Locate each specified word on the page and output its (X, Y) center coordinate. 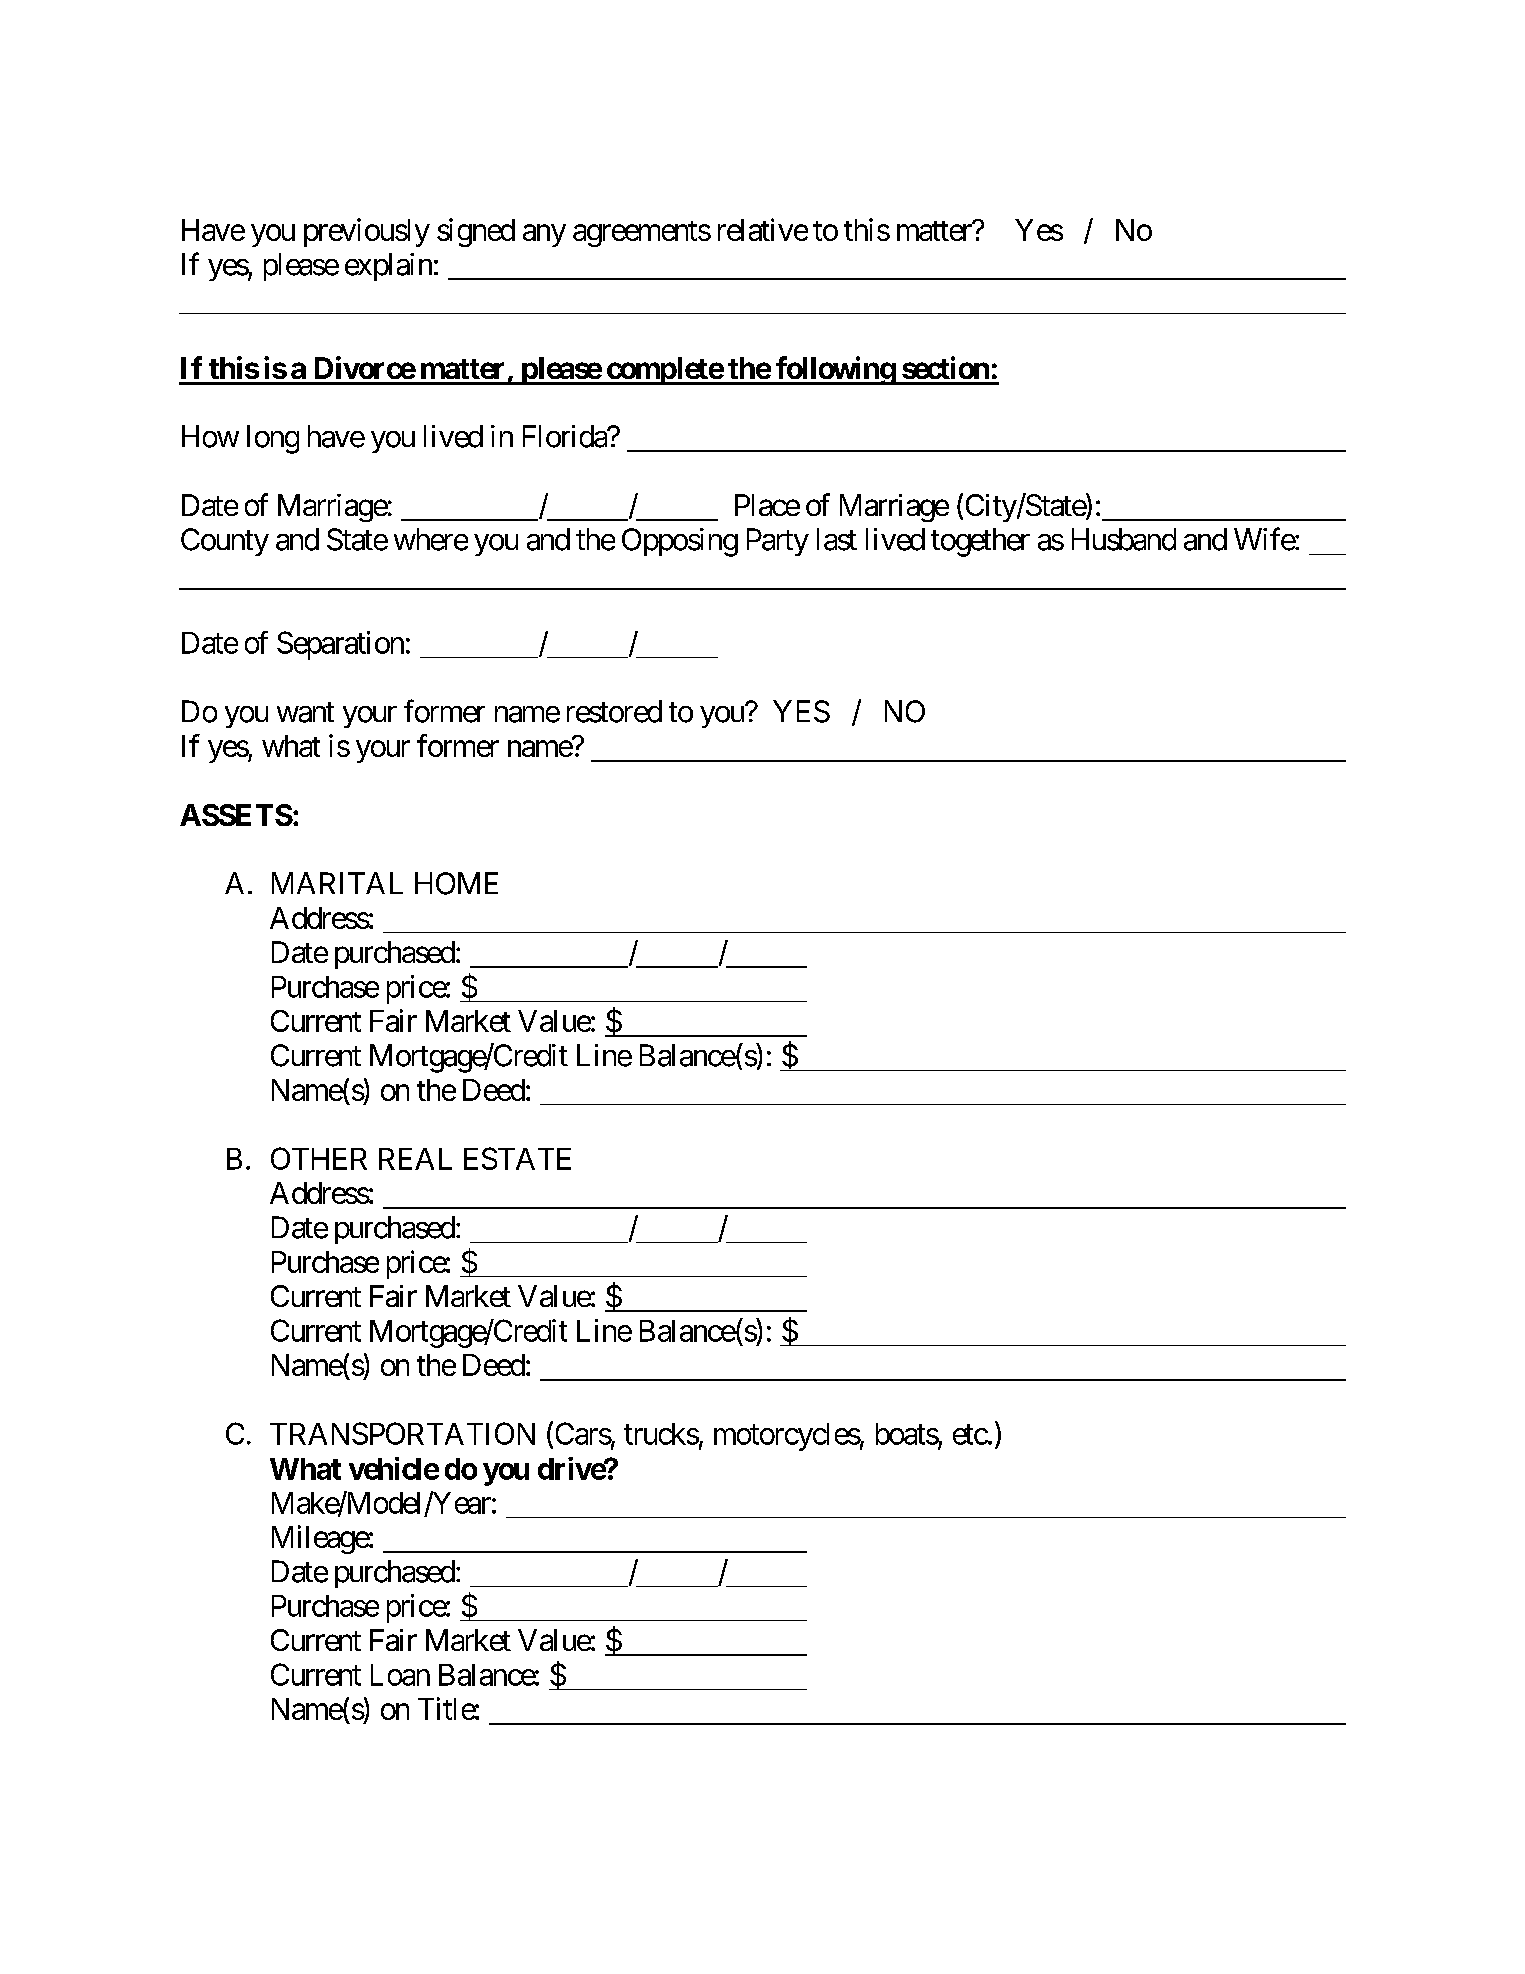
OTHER (319, 1158)
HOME (456, 883)
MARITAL (337, 883)
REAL (415, 1159)
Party (778, 542)
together (980, 542)
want (305, 713)
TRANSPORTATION (402, 1433)
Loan (400, 1675)
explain (388, 267)
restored (614, 711)
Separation (340, 645)
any (544, 236)
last (837, 539)
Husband (1124, 539)
